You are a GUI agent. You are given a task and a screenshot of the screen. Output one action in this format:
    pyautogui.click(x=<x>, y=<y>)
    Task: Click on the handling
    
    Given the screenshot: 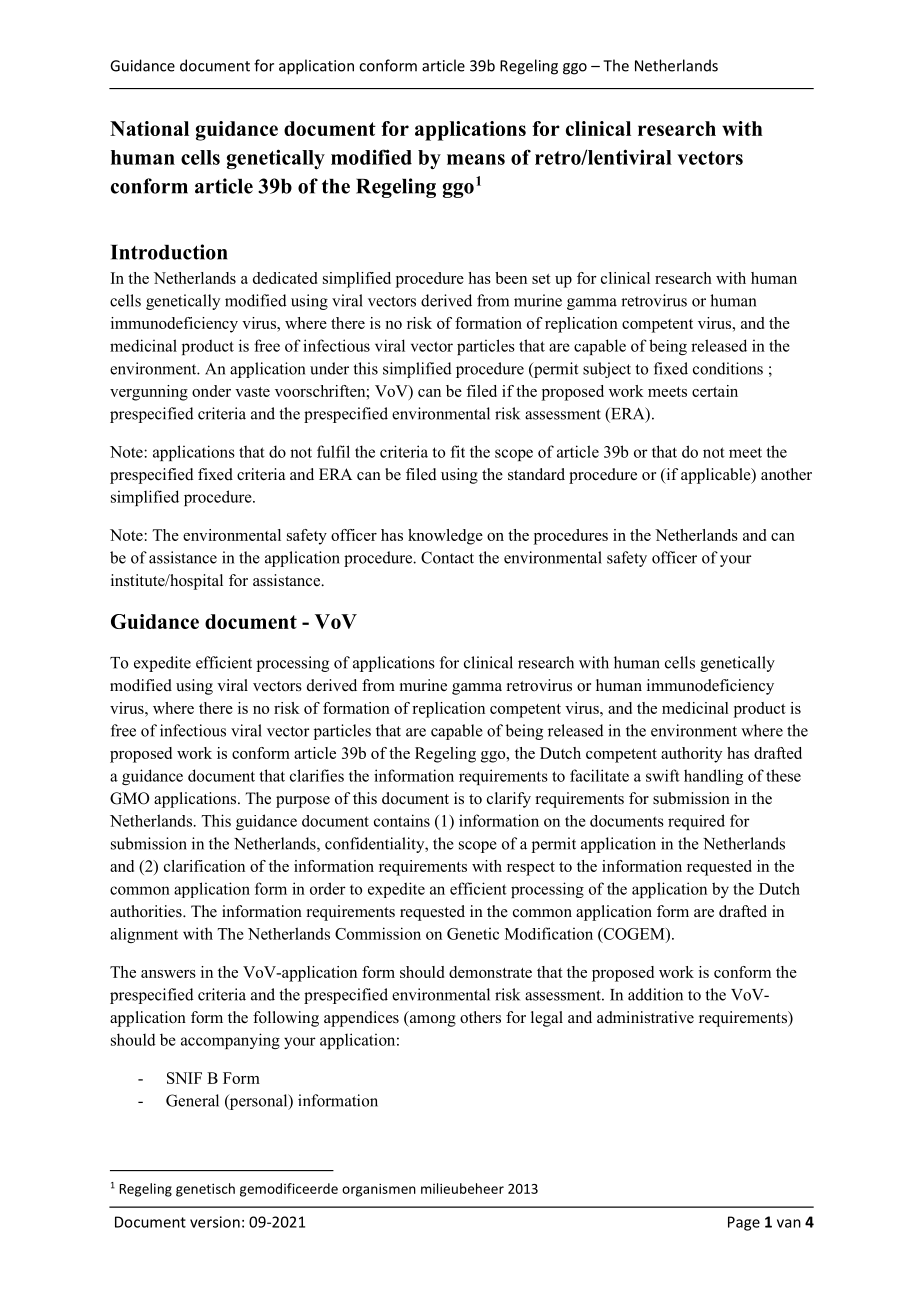 What is the action you would take?
    pyautogui.click(x=713, y=777)
